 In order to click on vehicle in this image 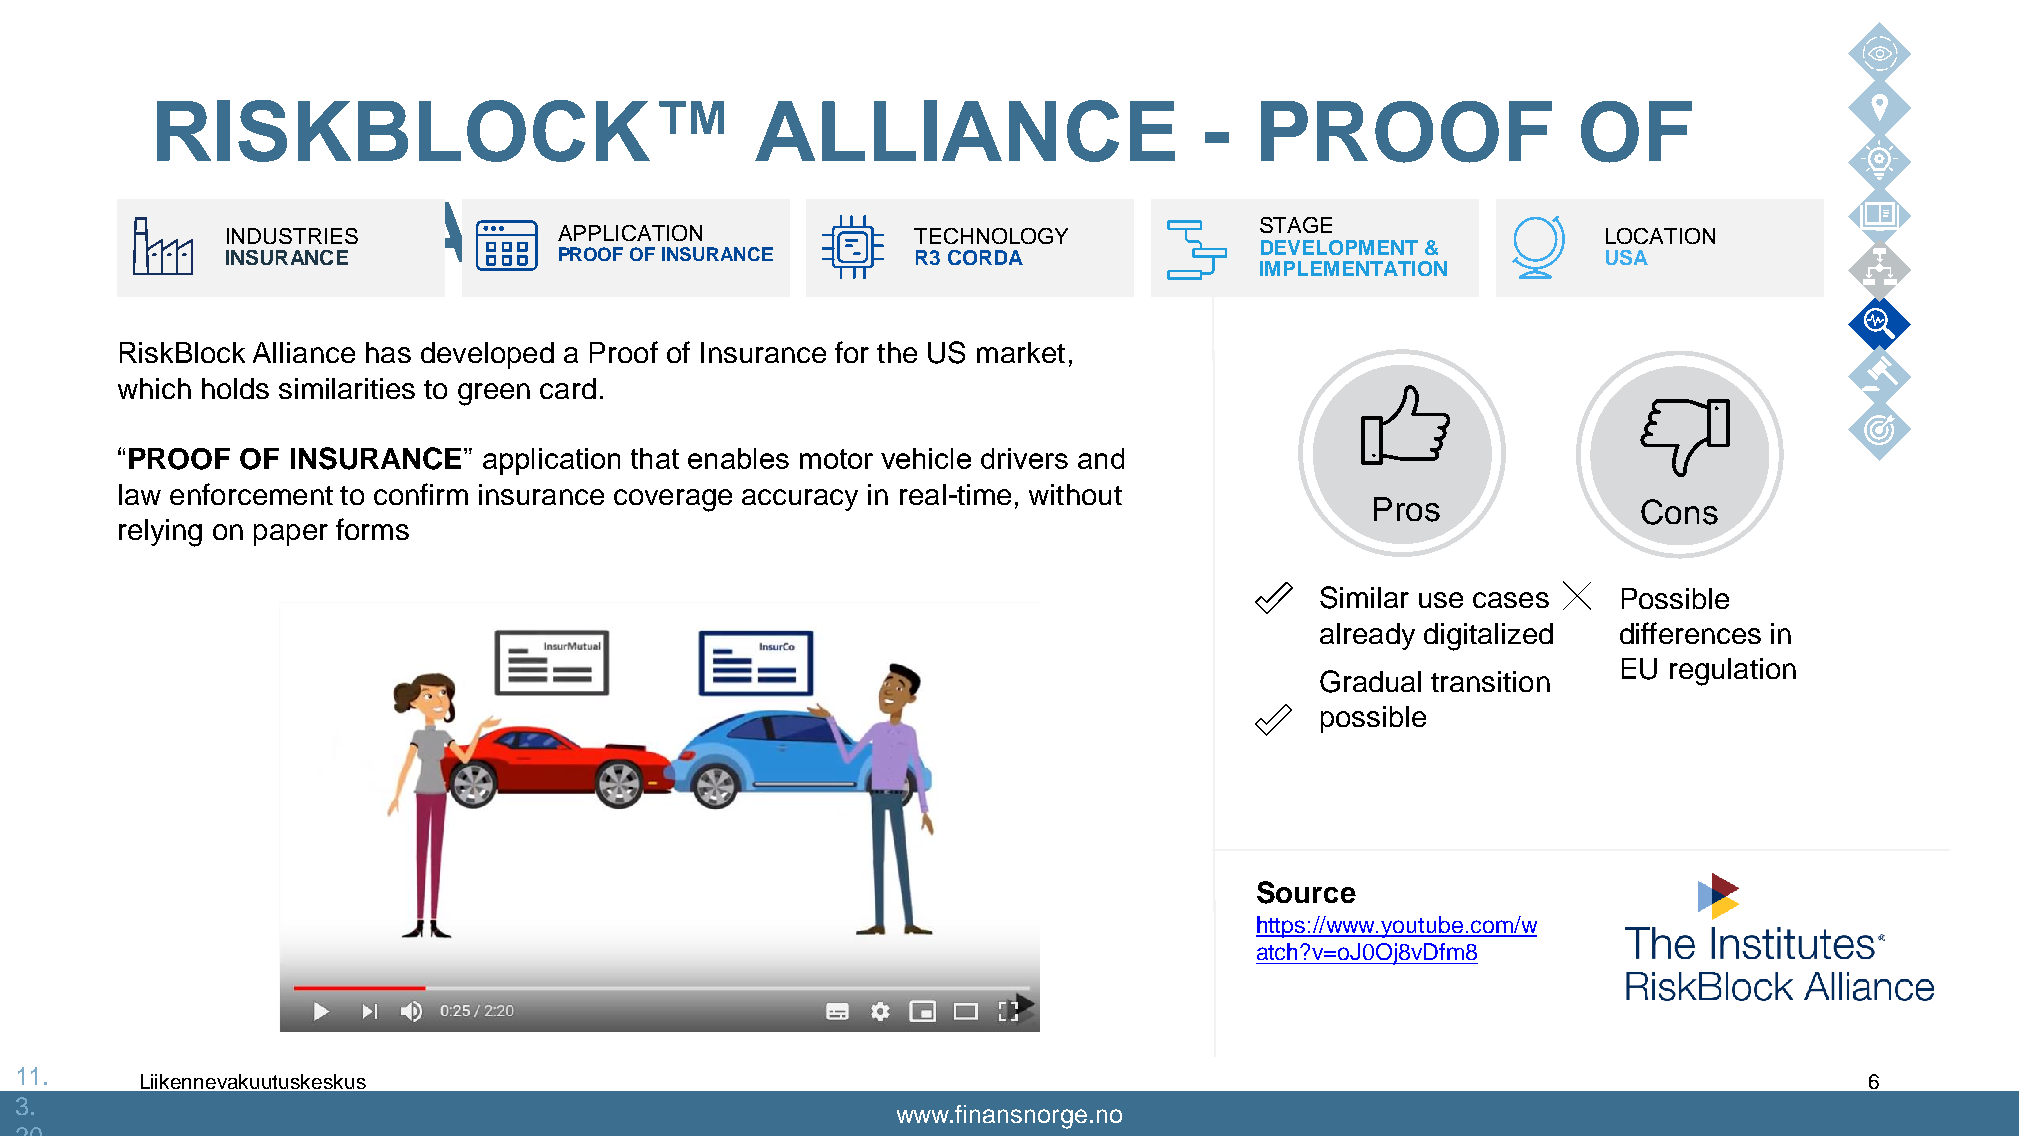, I will do `click(926, 458)`.
